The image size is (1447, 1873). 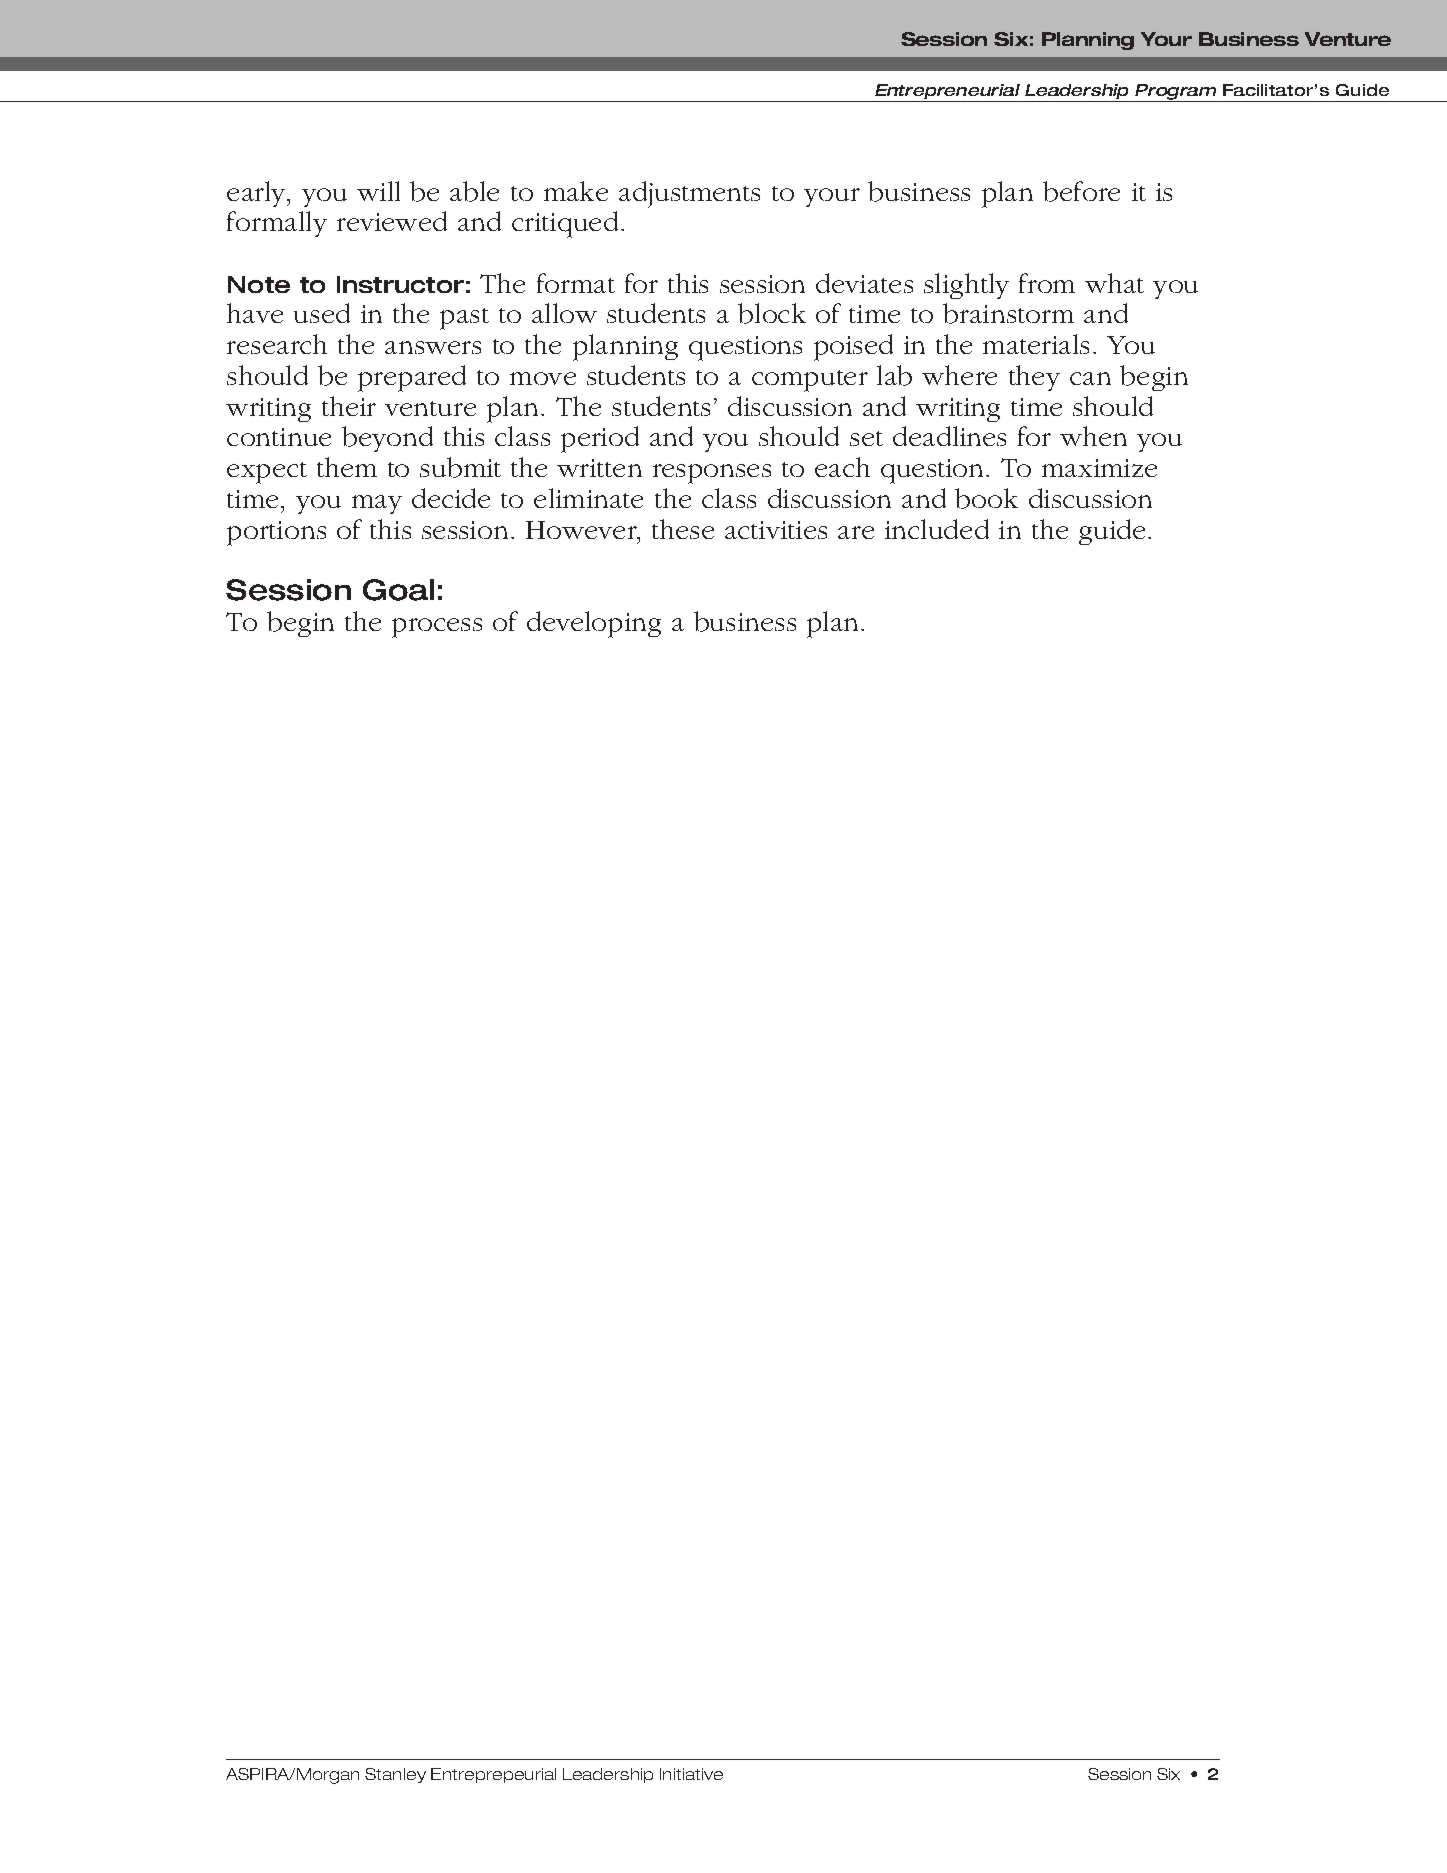 I want to click on However, so click(x=582, y=530).
